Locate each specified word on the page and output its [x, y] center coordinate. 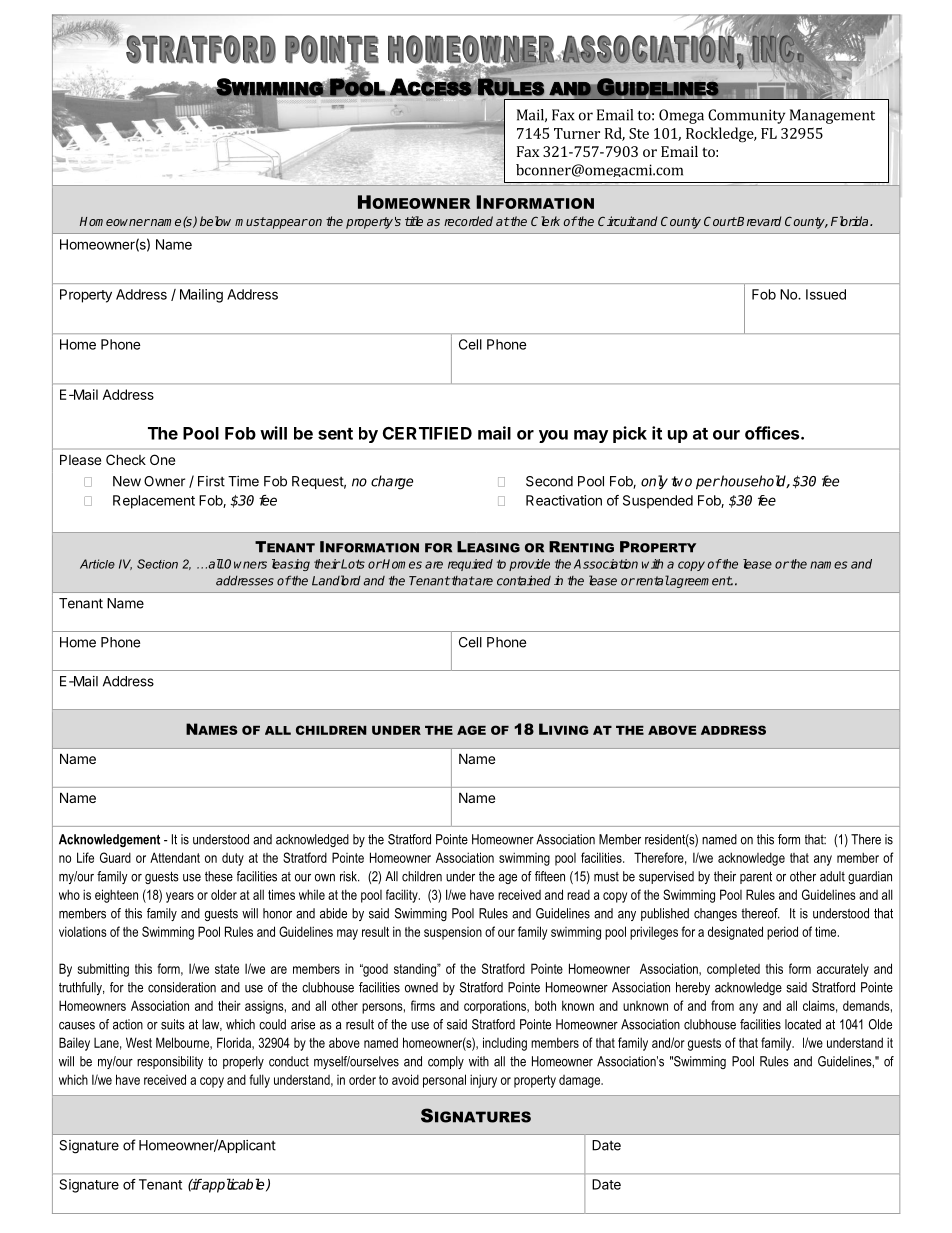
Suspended [658, 502]
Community [746, 116]
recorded [468, 221]
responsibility [170, 1062]
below [215, 221]
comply [446, 1062]
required [470, 565]
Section [157, 564]
